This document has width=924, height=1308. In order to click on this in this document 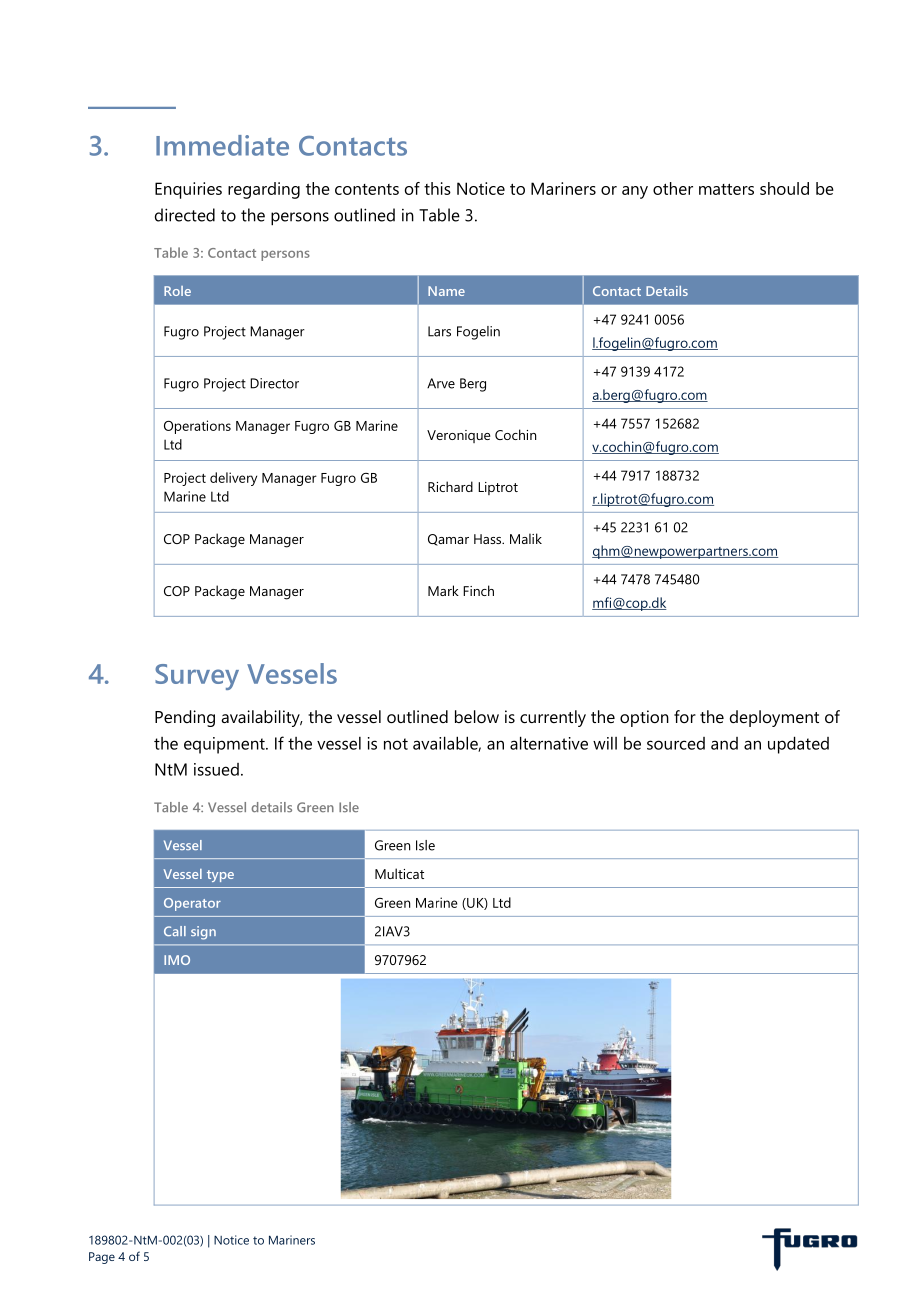, I will do `click(437, 188)`.
